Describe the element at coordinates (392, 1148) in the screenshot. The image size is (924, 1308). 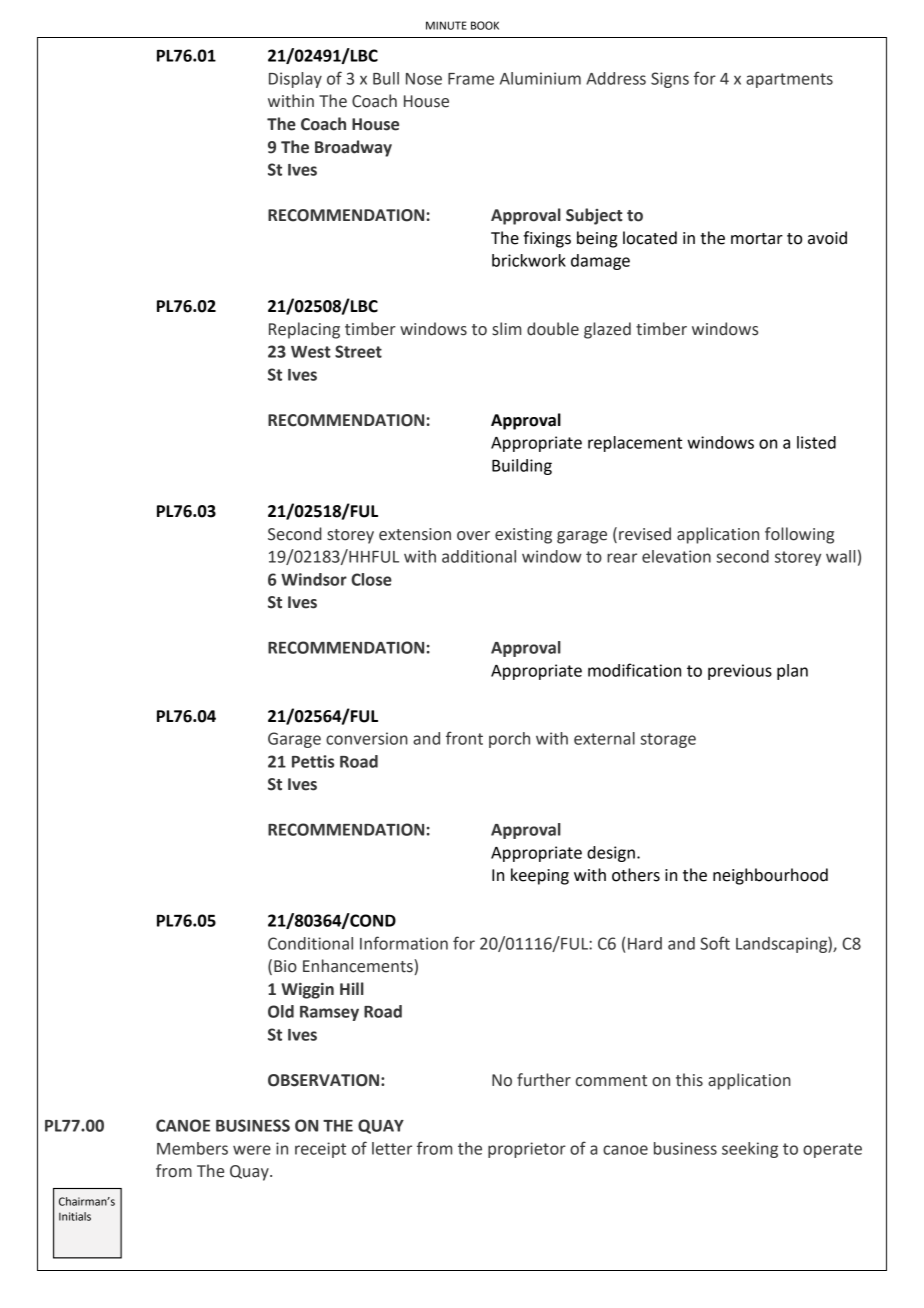
I see `letter` at that location.
